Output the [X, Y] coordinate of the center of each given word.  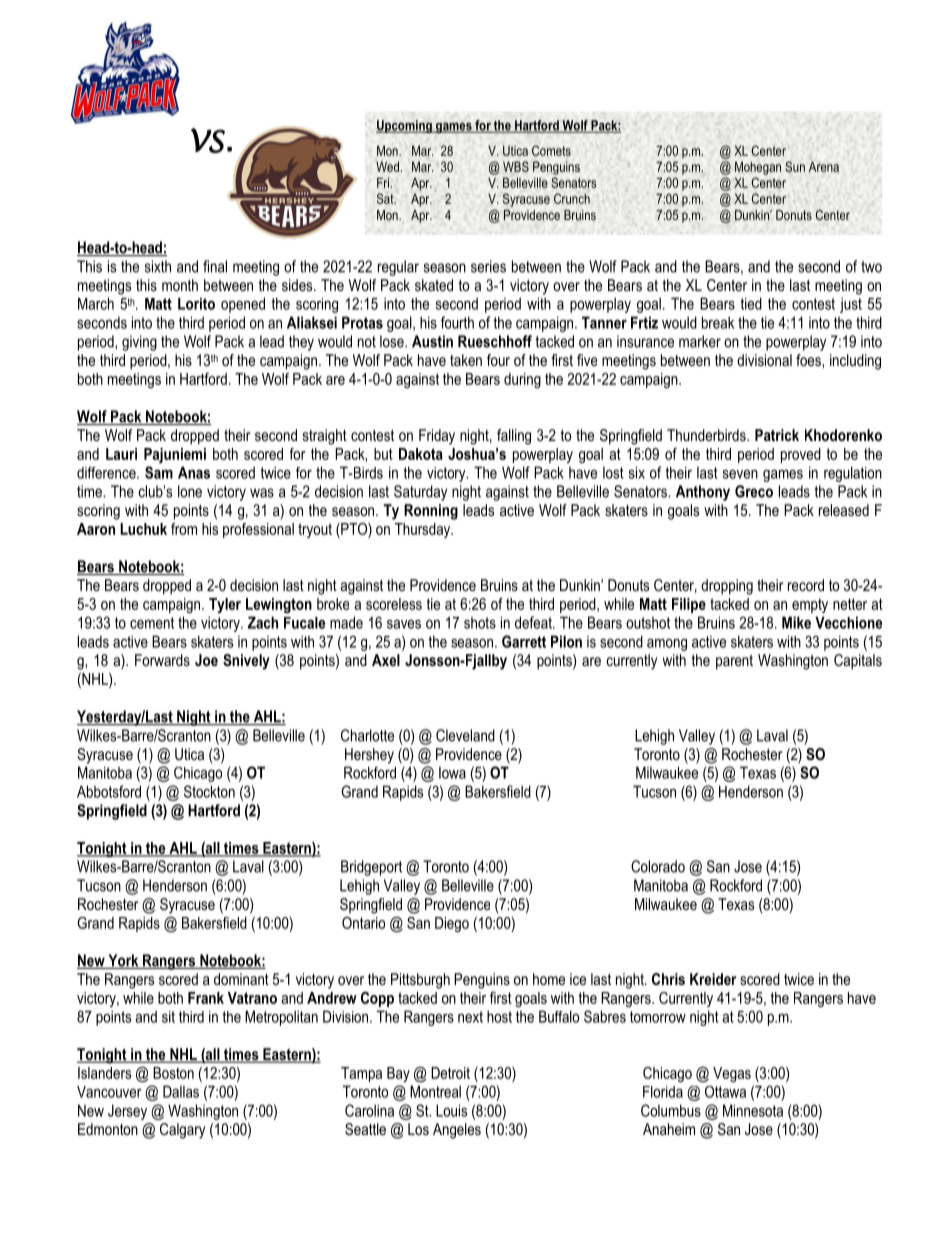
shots [480, 623]
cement [152, 623]
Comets [551, 150]
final [215, 266]
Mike [796, 622]
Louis [451, 1110]
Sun [795, 166]
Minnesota [753, 1110]
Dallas [181, 1091]
